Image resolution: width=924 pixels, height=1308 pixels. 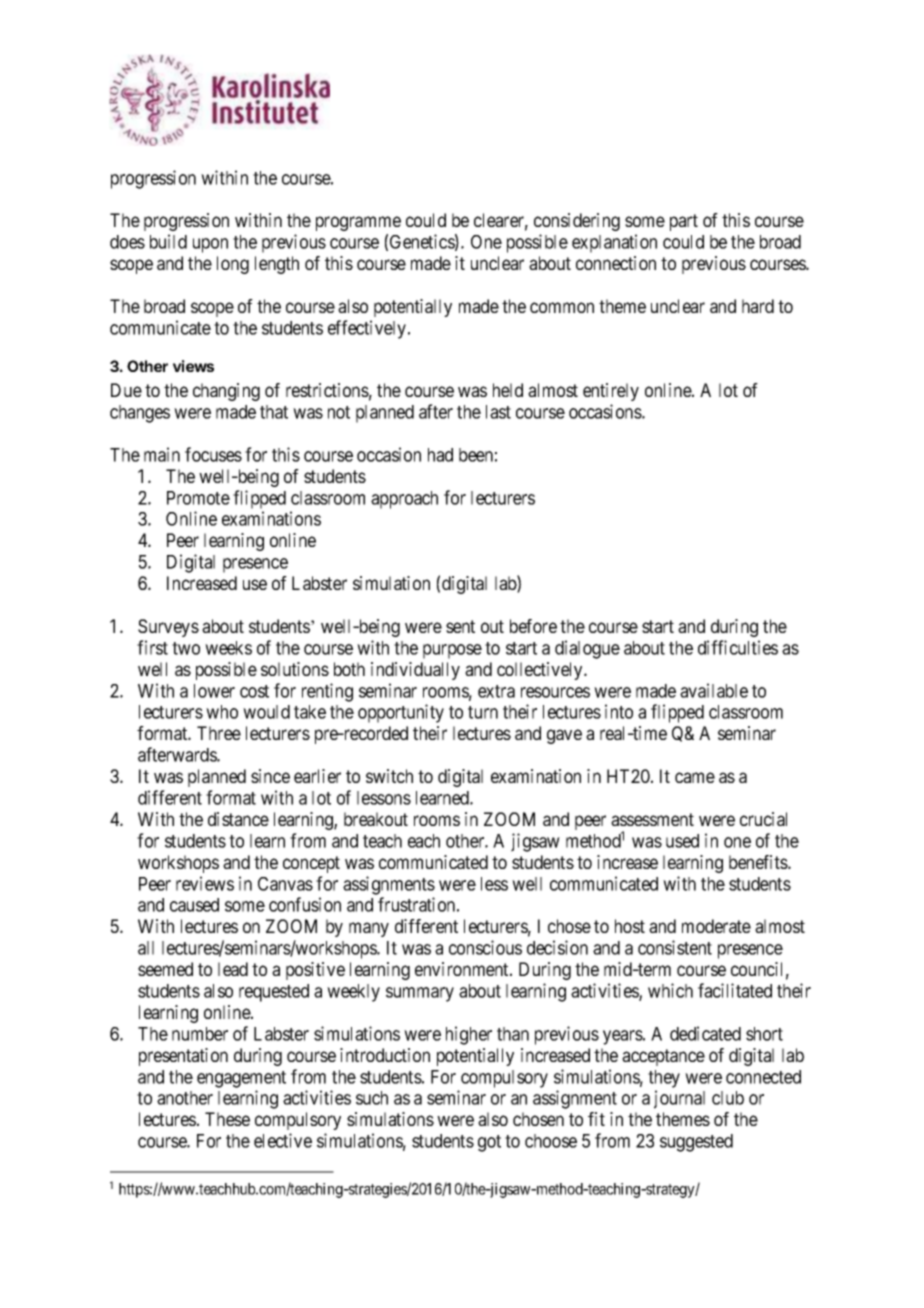 What do you see at coordinates (415, 671) in the screenshot?
I see `individually` at bounding box center [415, 671].
